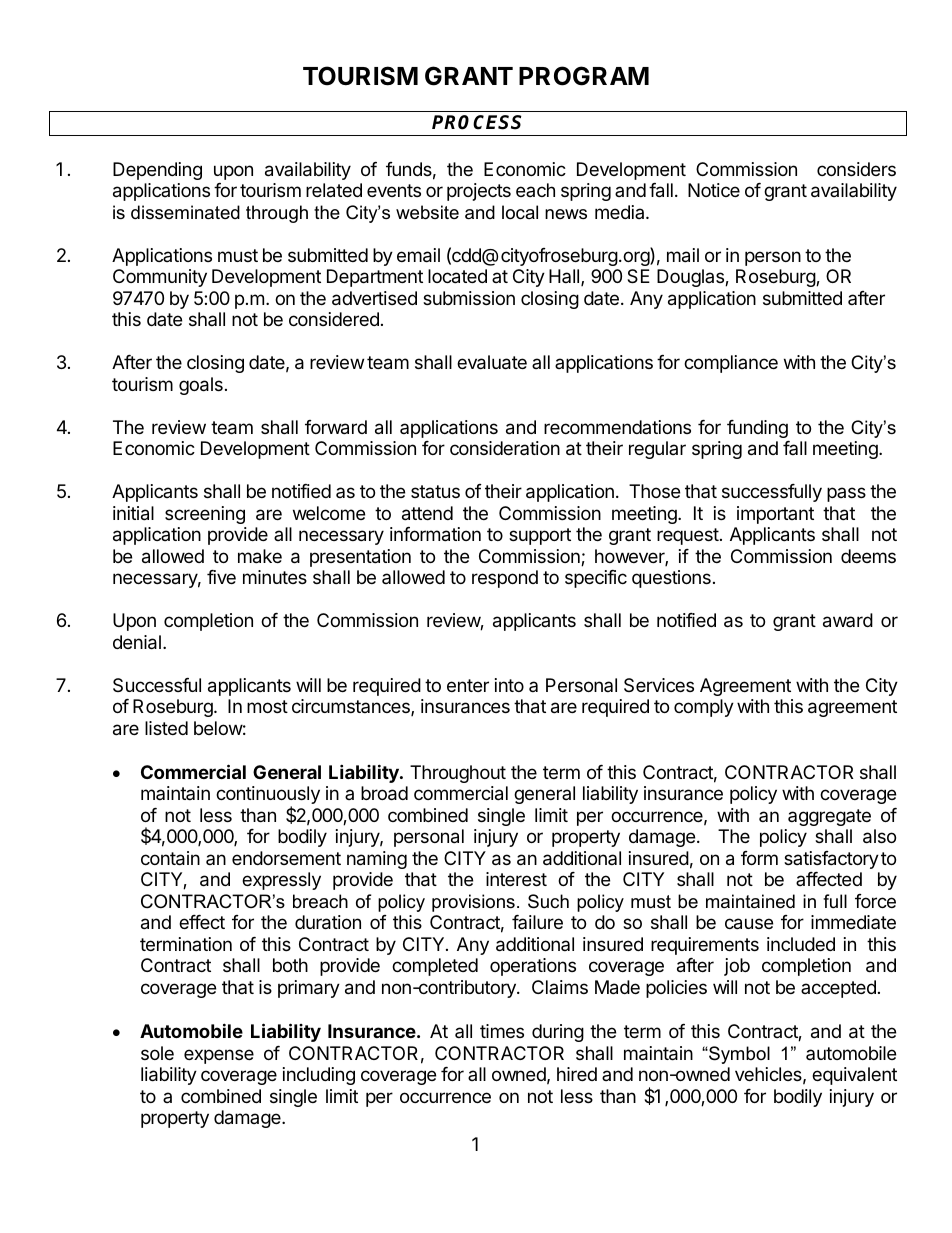 The height and width of the screenshot is (1233, 952). I want to click on aggregate, so click(829, 817).
